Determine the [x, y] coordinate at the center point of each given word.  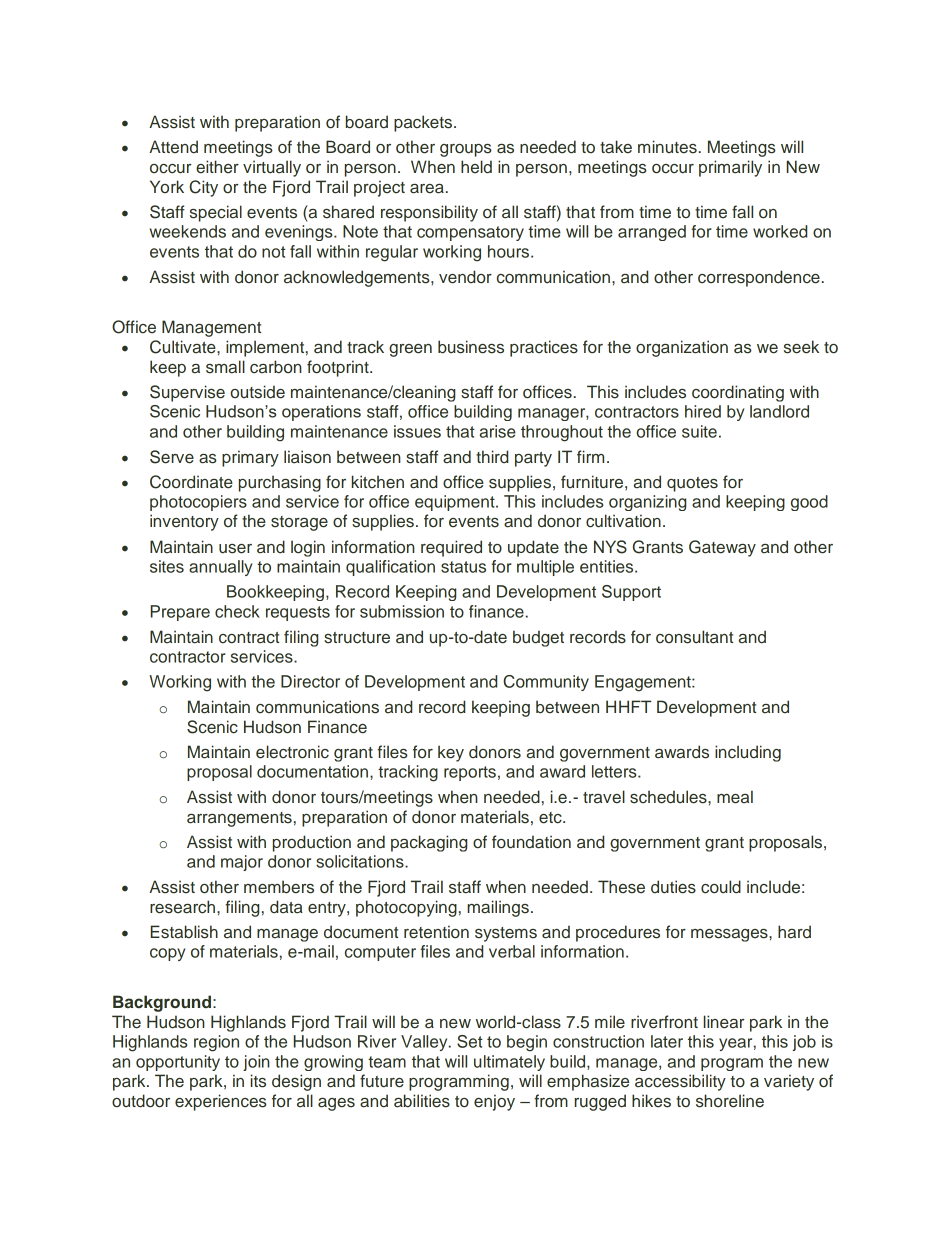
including [748, 753]
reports [470, 773]
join [256, 1063]
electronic [292, 752]
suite [699, 431]
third [492, 456]
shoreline [730, 1101]
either [217, 167]
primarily [730, 168]
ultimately [509, 1063]
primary [250, 458]
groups [466, 150]
